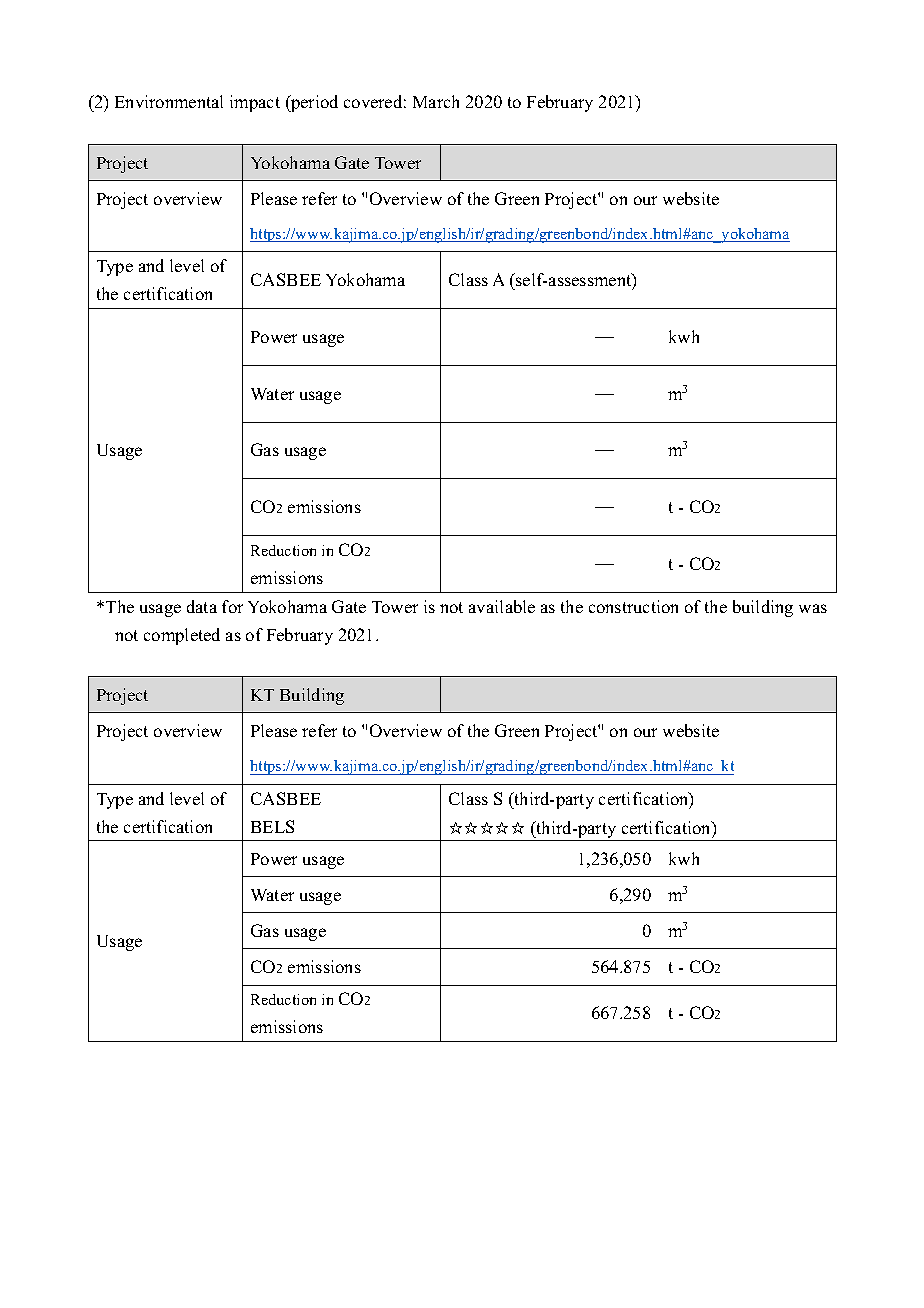 The image size is (924, 1308). What do you see at coordinates (202, 606) in the screenshot?
I see `data` at bounding box center [202, 606].
